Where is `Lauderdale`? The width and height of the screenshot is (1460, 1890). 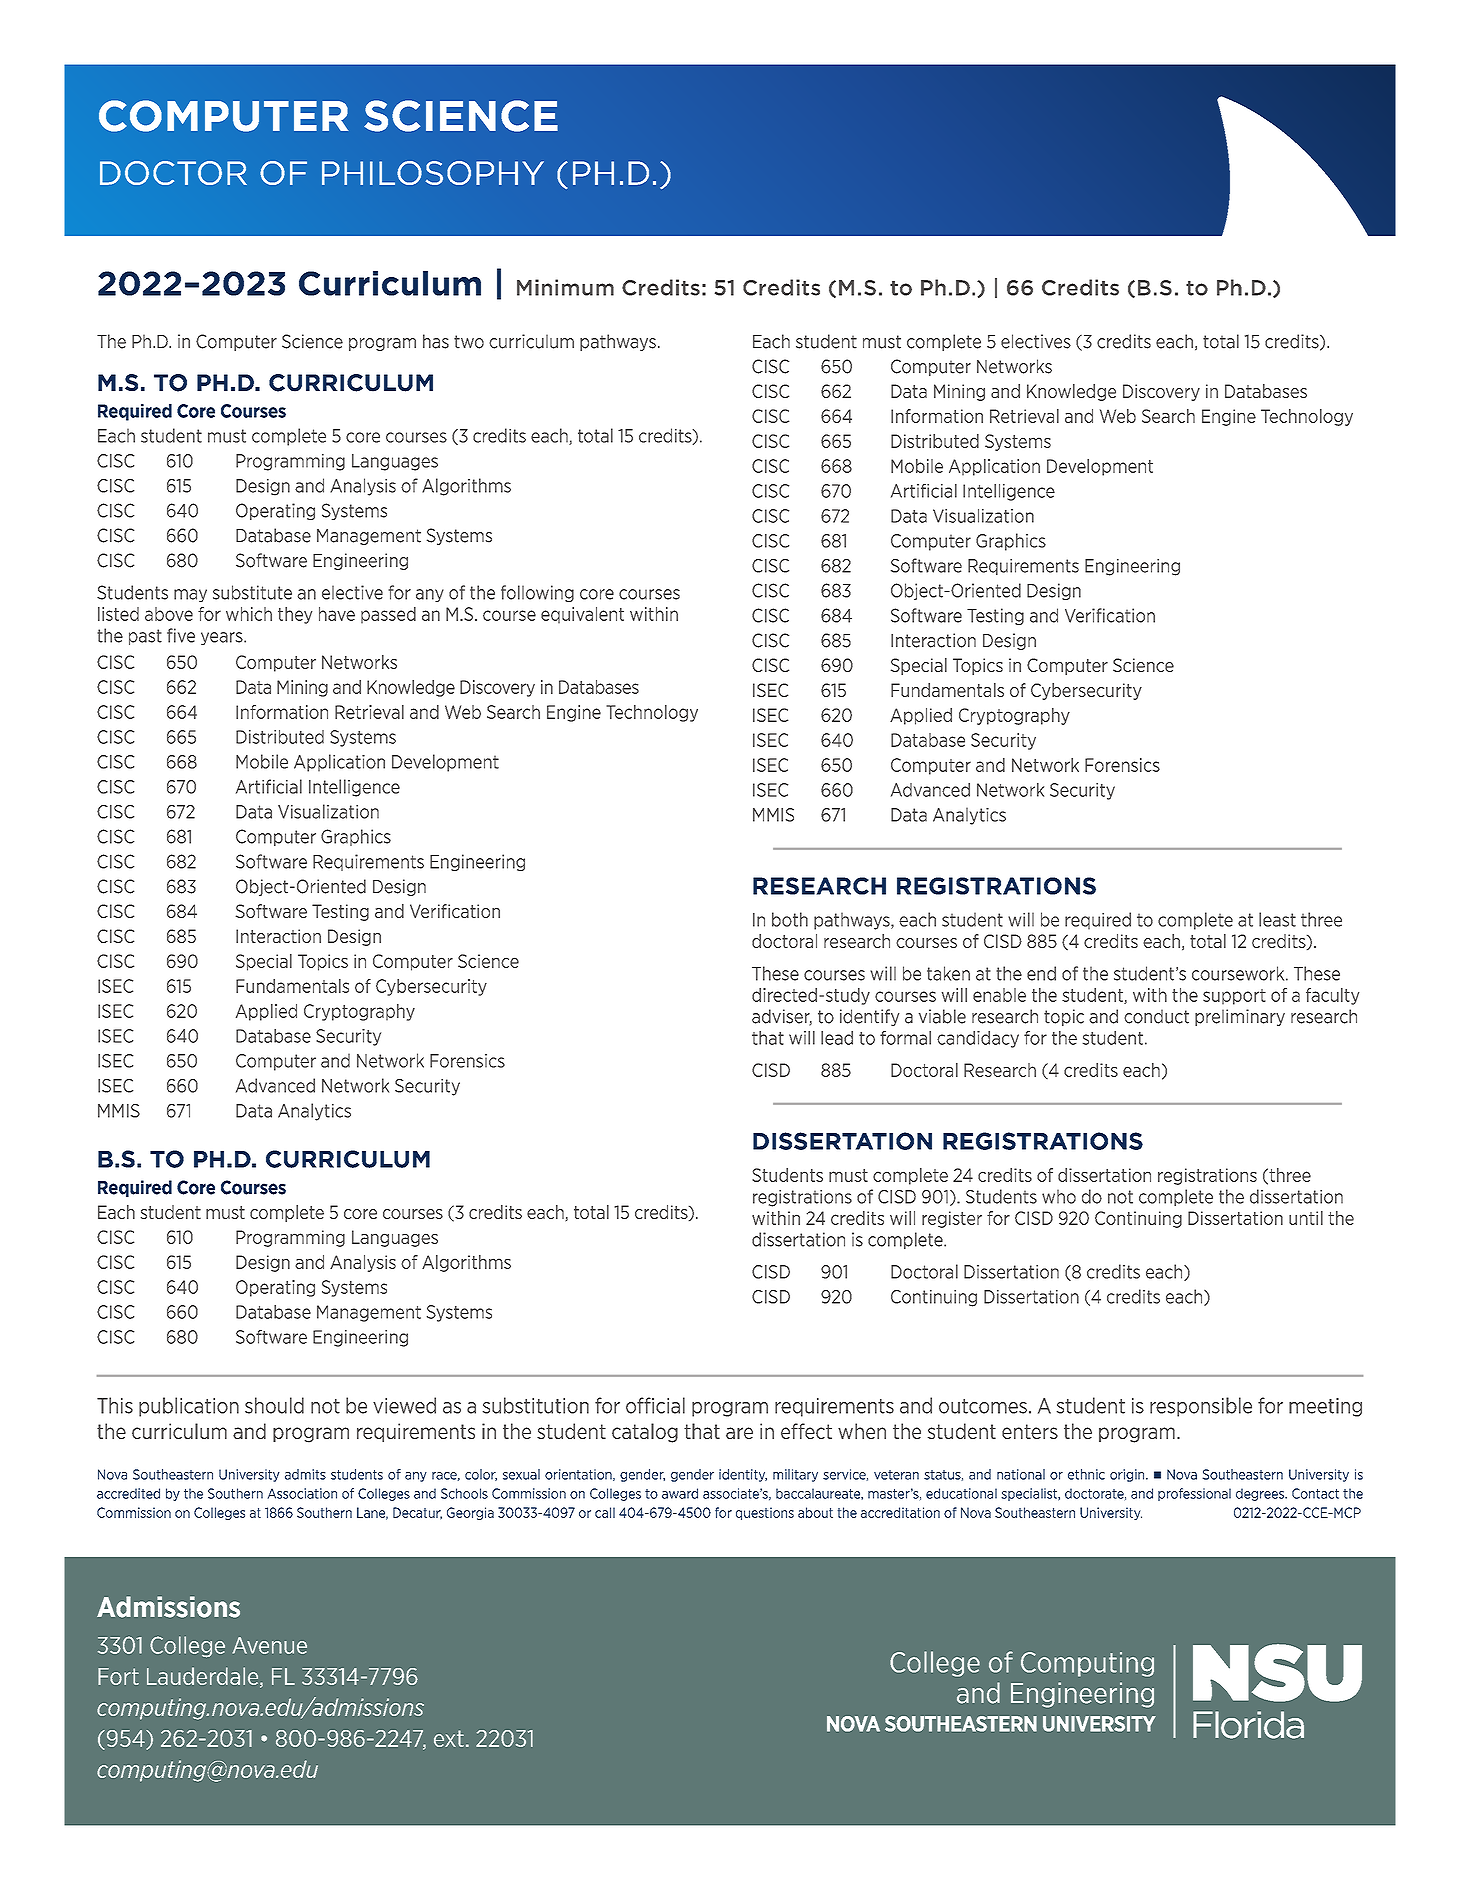
Lauderdale is located at coordinates (204, 1677).
